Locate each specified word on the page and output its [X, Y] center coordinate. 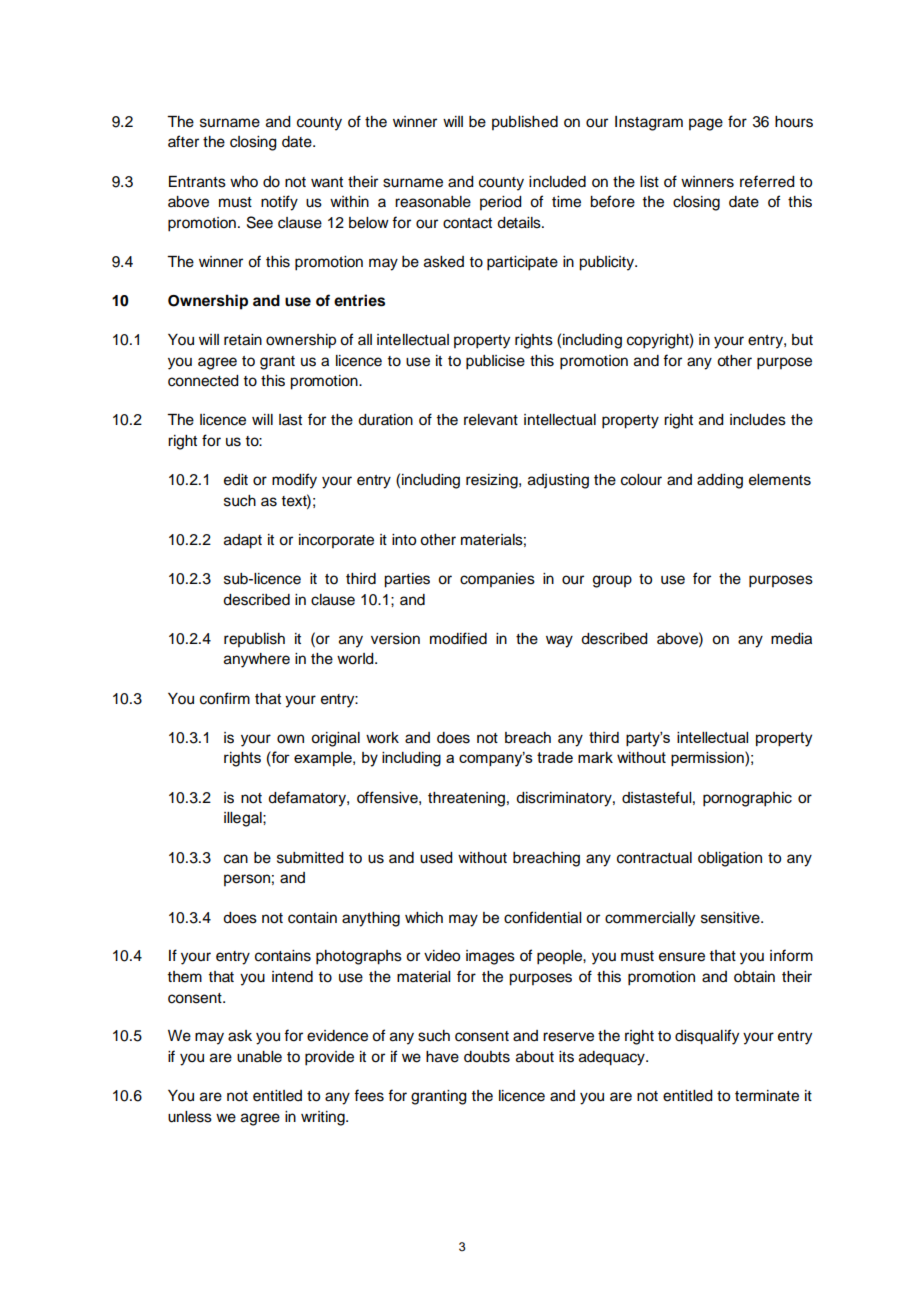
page [706, 124]
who [244, 182]
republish [254, 640]
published [525, 123]
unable [259, 1057]
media [791, 639]
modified [458, 638]
